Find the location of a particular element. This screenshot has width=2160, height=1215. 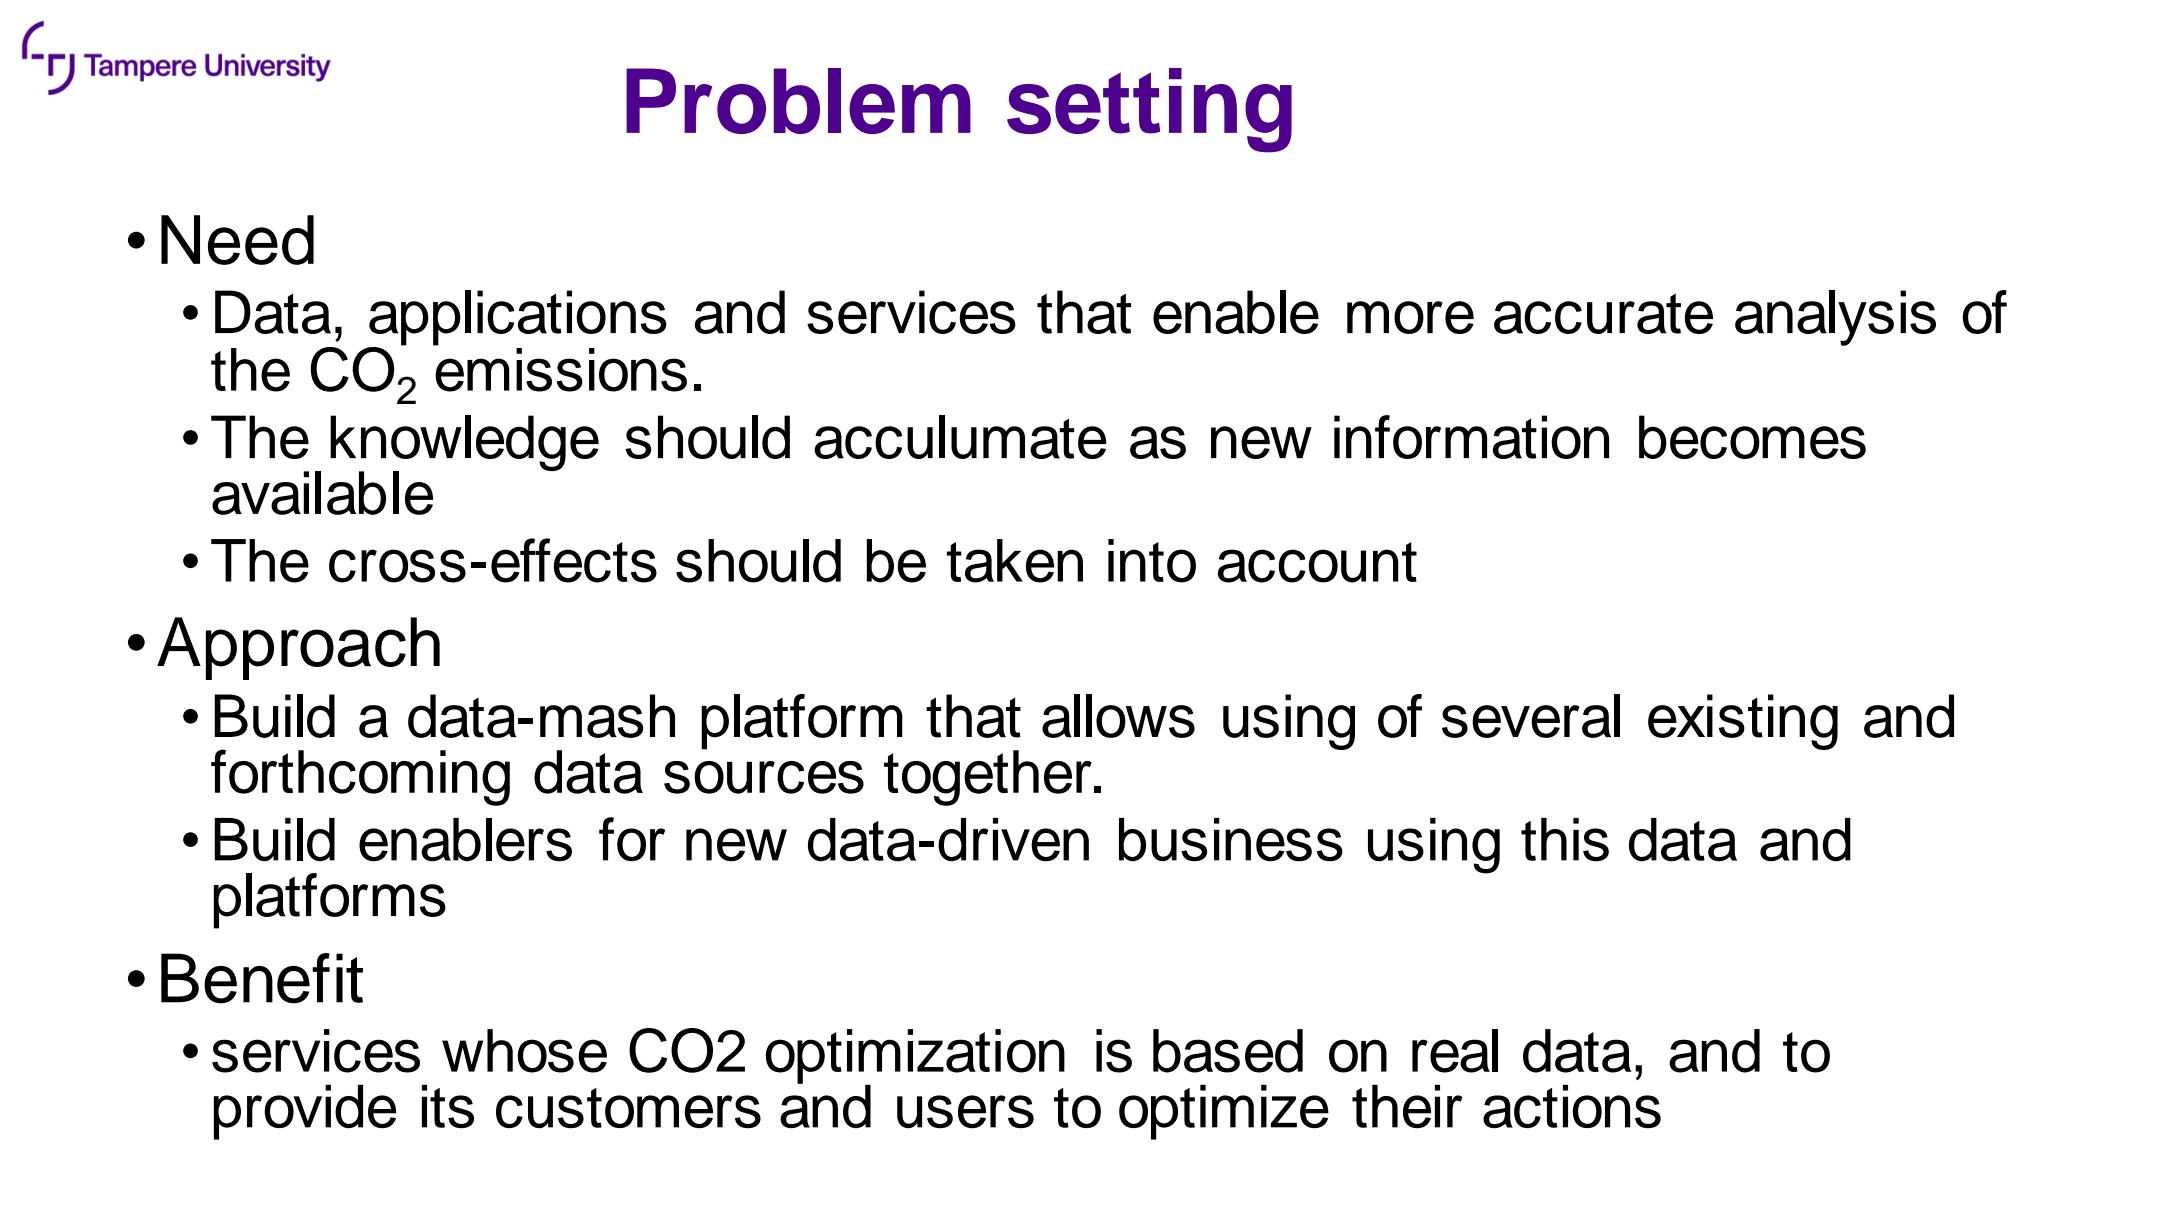

Problem is located at coordinates (798, 101).
